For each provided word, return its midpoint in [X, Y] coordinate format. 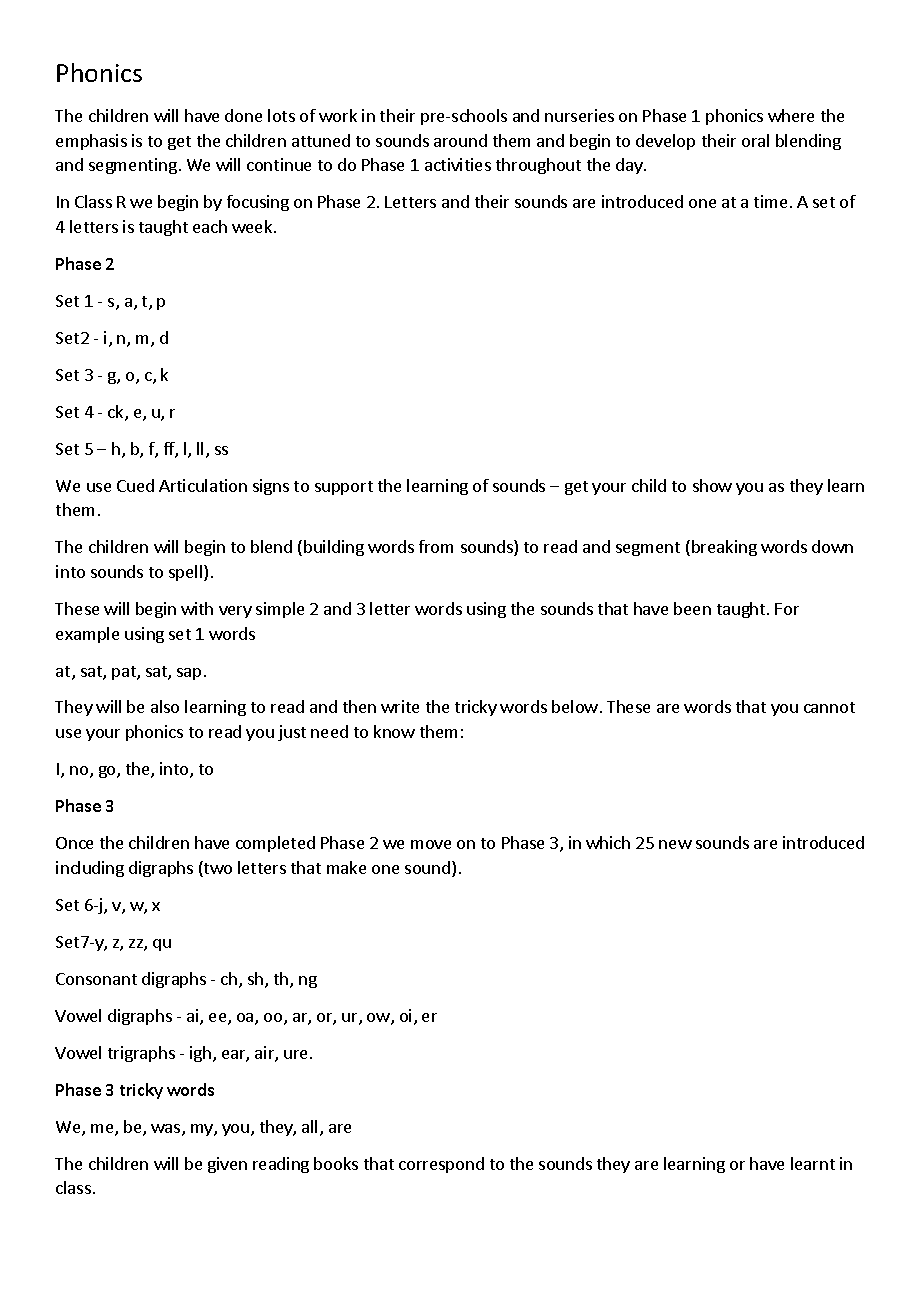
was [167, 1130]
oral [755, 140]
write [400, 706]
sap [189, 674]
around [460, 140]
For [787, 609]
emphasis [91, 142]
